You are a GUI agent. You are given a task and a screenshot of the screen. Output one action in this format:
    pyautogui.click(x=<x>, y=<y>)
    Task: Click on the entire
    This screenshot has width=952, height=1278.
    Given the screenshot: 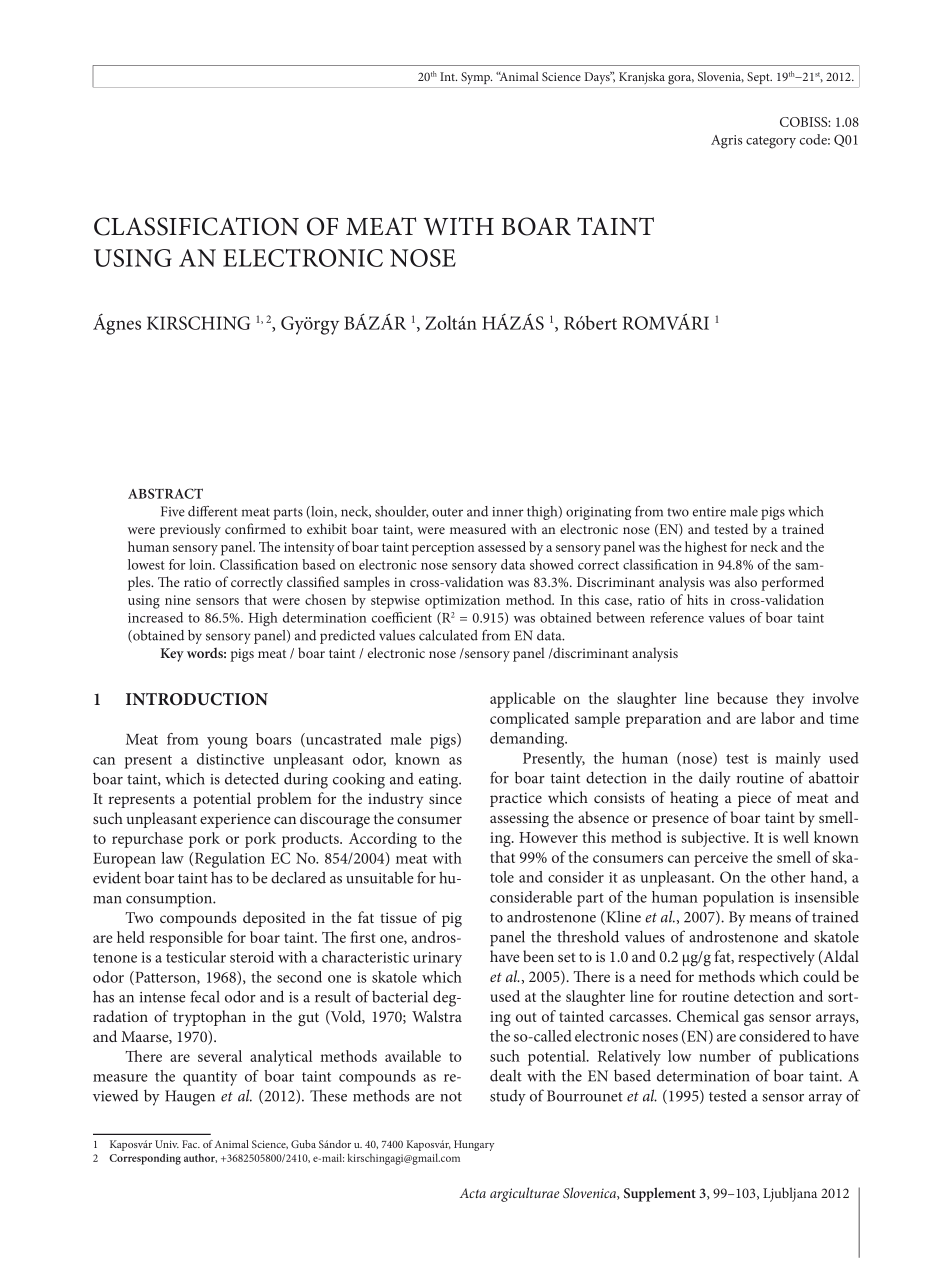 What is the action you would take?
    pyautogui.click(x=709, y=512)
